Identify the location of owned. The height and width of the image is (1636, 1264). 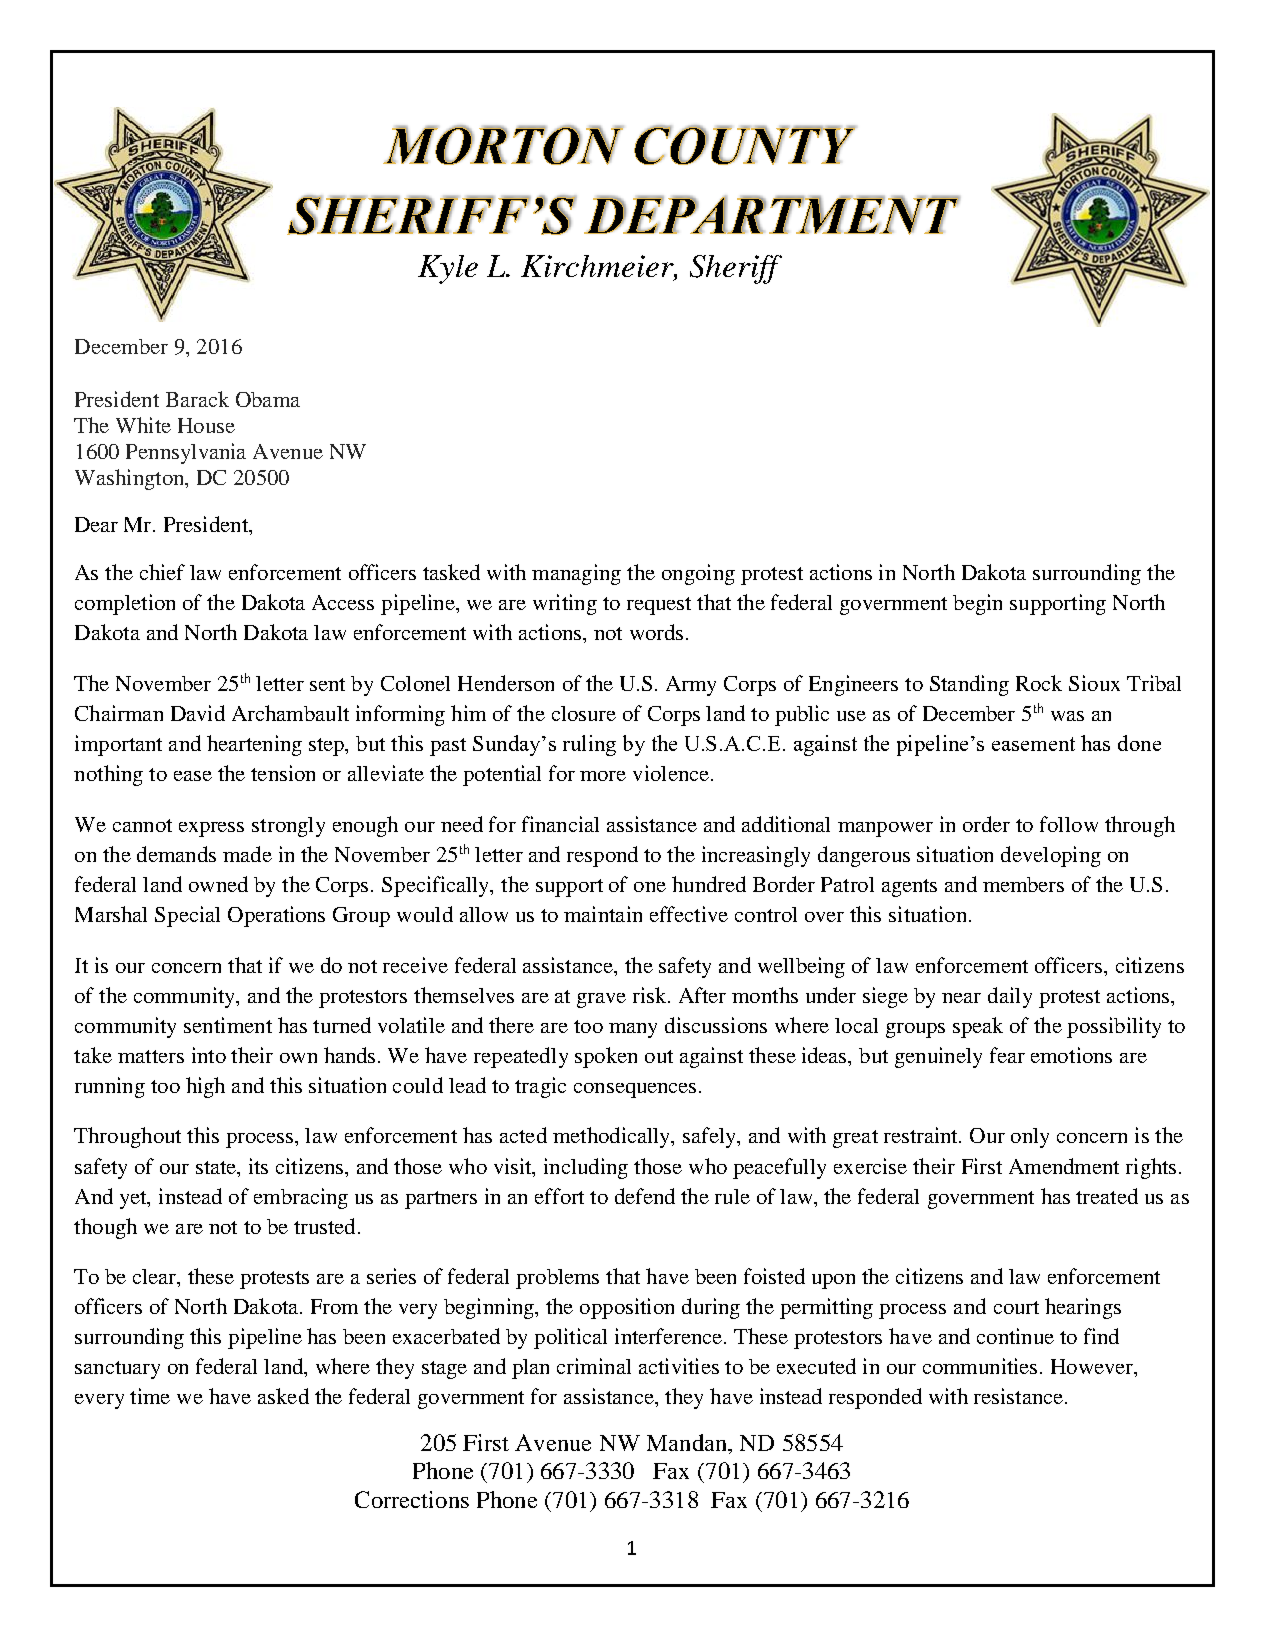
(218, 884).
